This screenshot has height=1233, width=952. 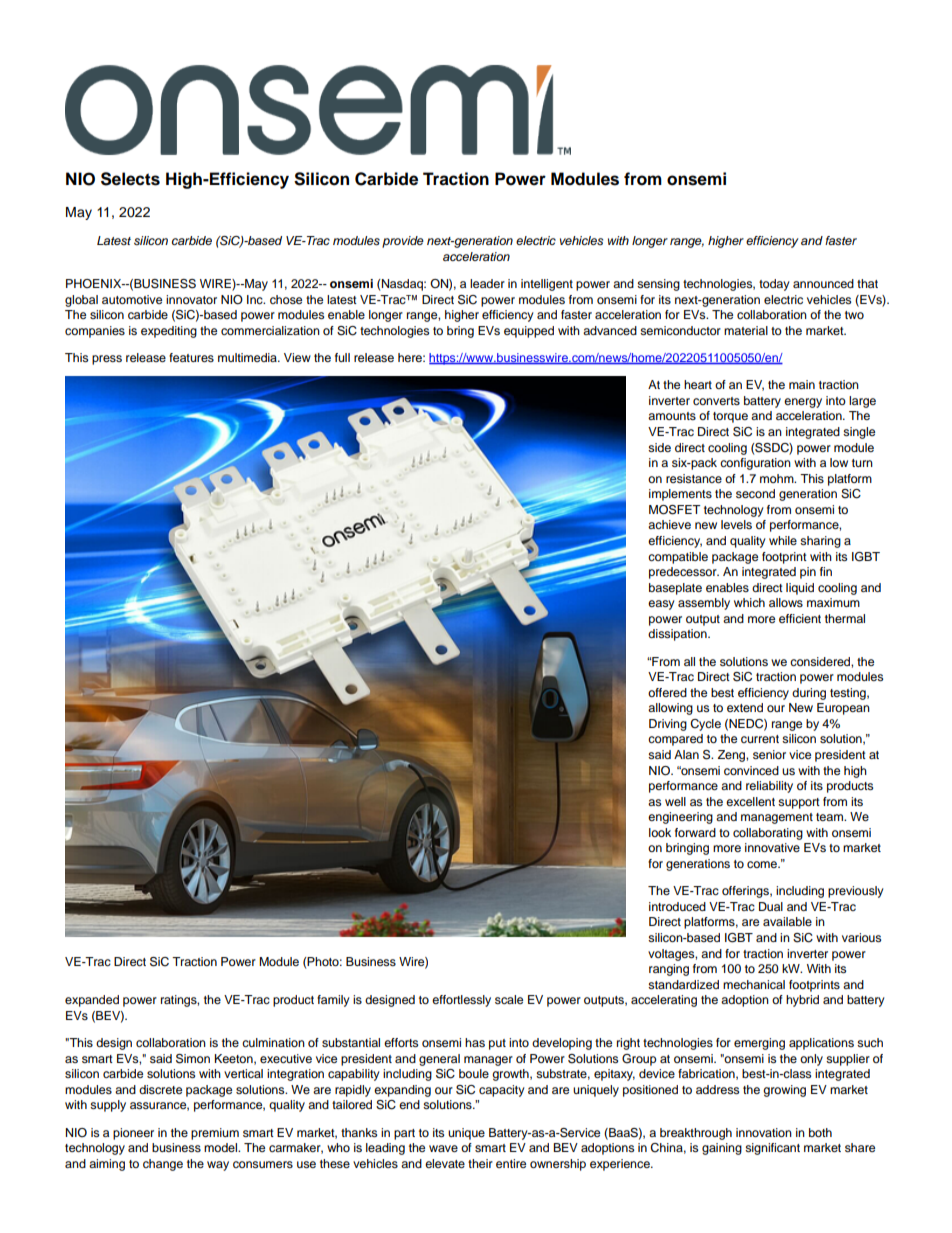 What do you see at coordinates (783, 540) in the screenshot?
I see `while` at bounding box center [783, 540].
